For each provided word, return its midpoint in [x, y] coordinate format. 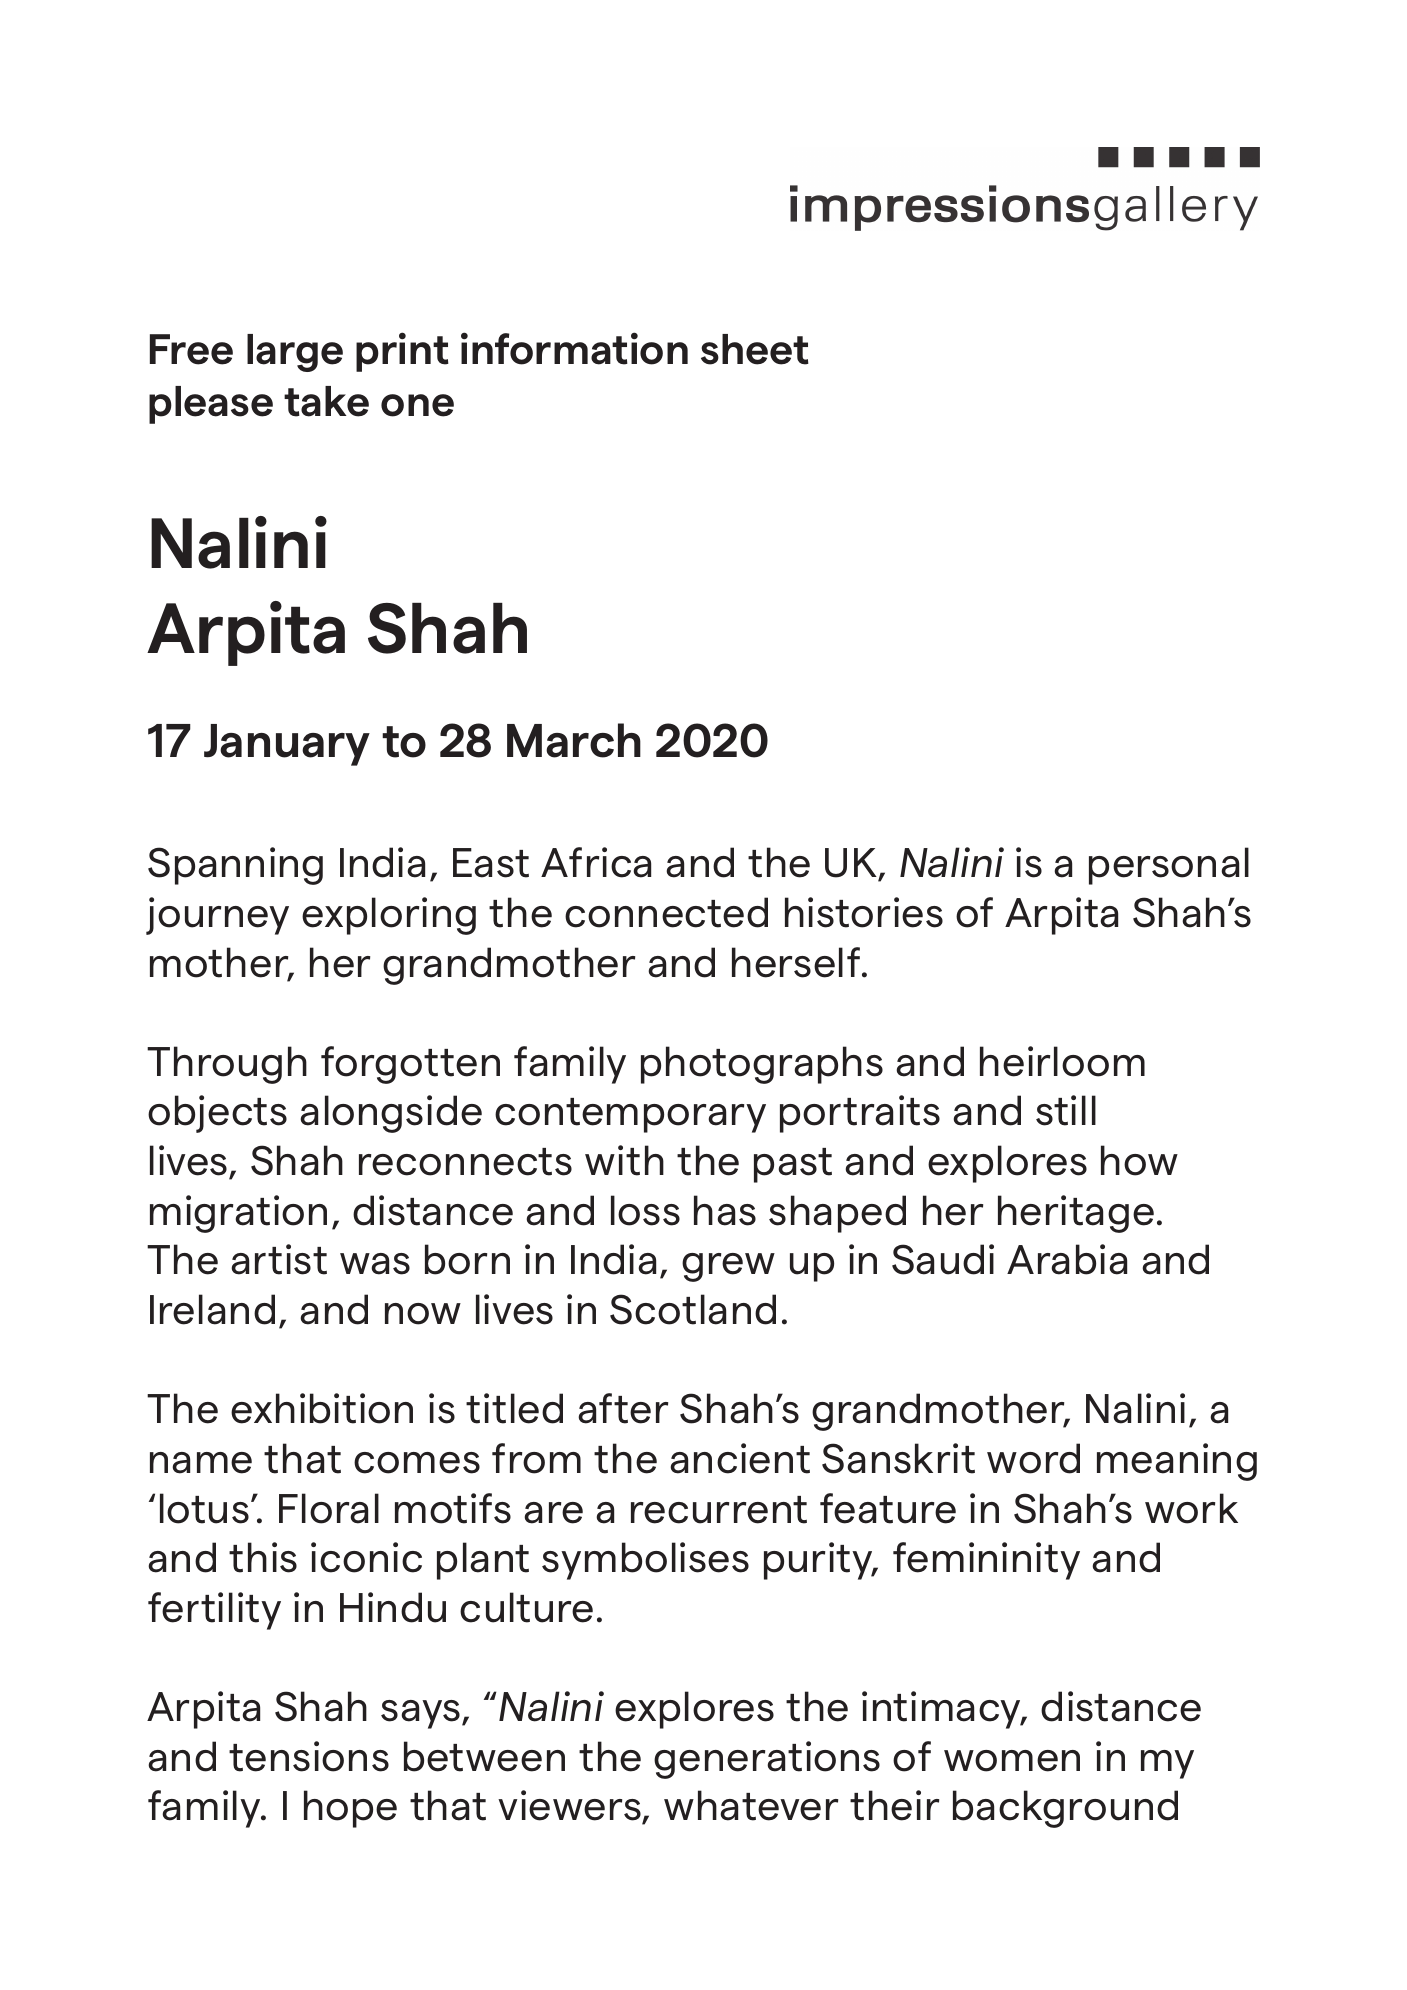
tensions [309, 1756]
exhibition [322, 1408]
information [574, 348]
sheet [755, 349]
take [326, 401]
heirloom [1062, 1061]
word [1033, 1458]
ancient [740, 1458]
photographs [762, 1065]
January [287, 745]
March [574, 740]
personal [1169, 866]
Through [227, 1065]
